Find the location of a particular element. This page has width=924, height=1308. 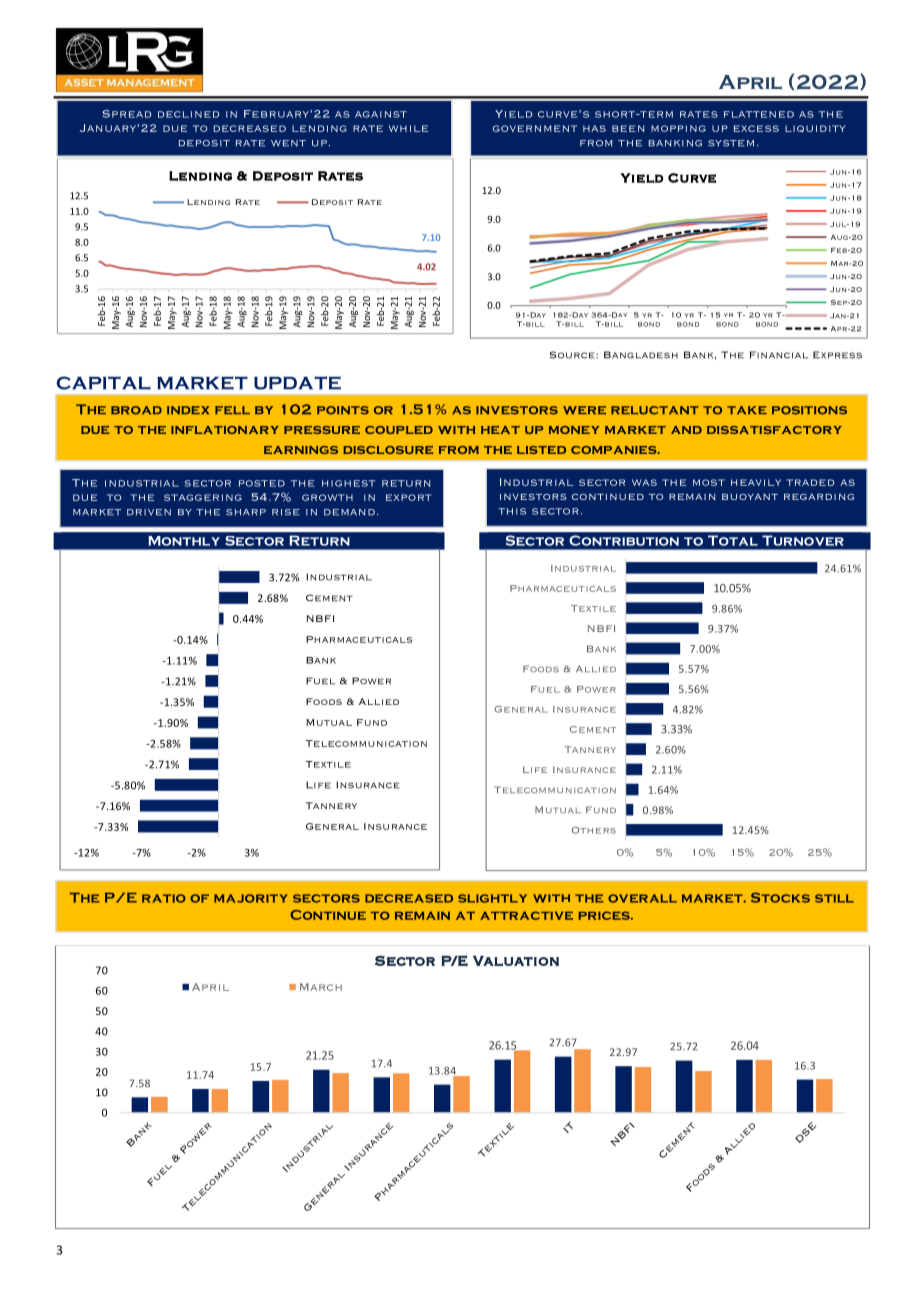

Valuation is located at coordinates (516, 961).
